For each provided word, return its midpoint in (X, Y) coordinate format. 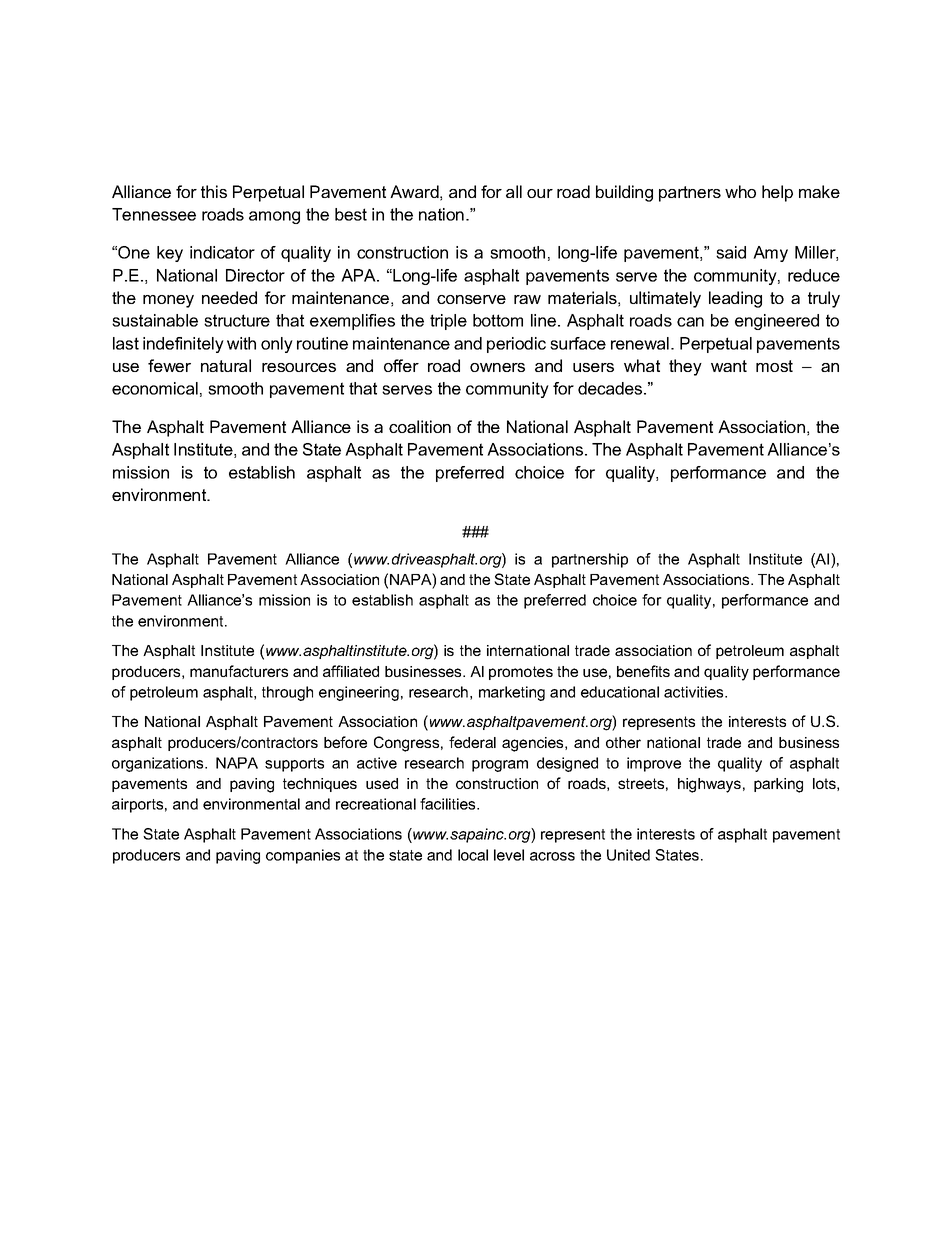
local (473, 855)
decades (611, 388)
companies (303, 856)
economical (155, 388)
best (351, 214)
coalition (420, 426)
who (740, 191)
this (214, 191)
